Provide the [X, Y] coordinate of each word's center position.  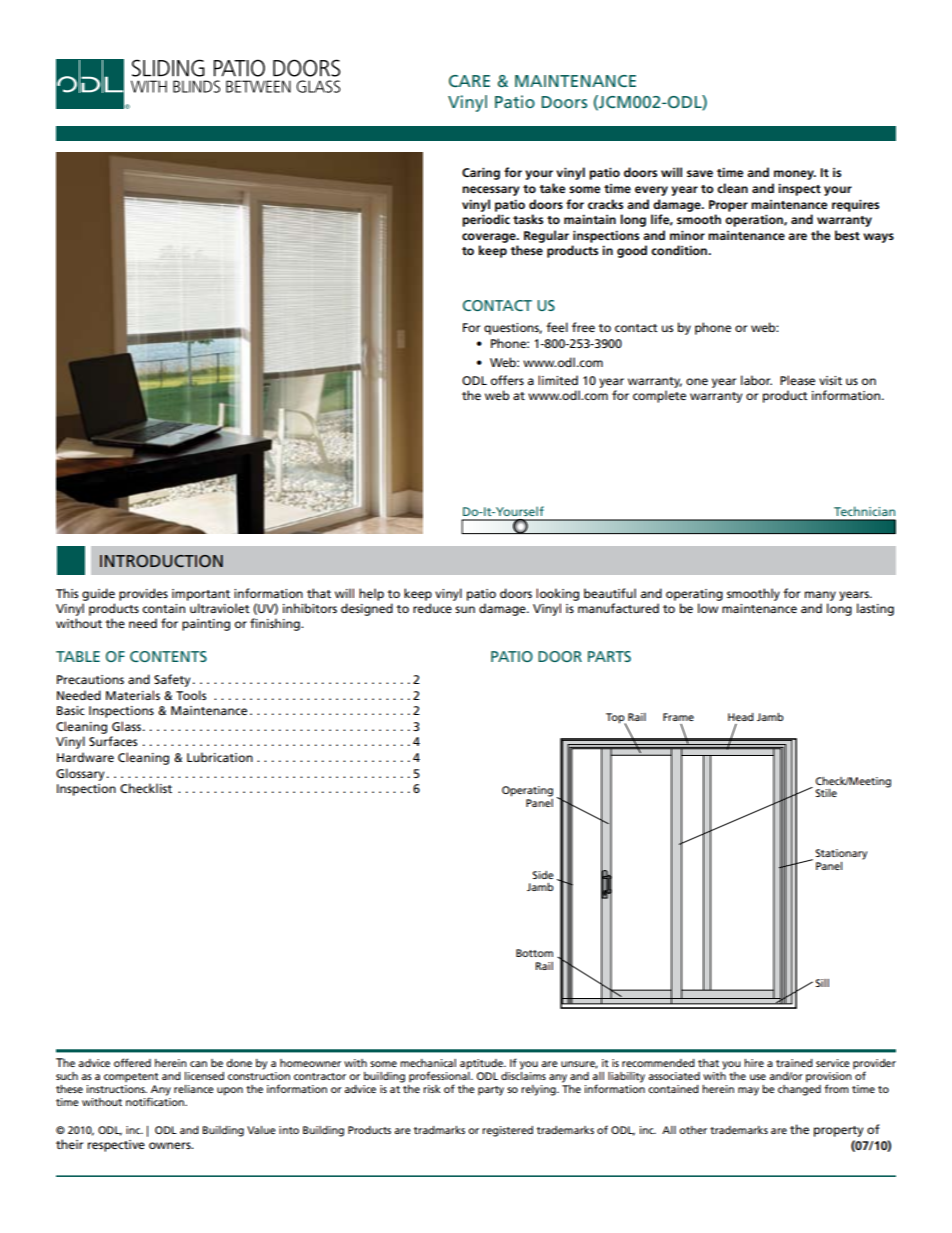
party [491, 1091]
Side [543, 875]
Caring [481, 174]
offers [507, 380]
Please [797, 380]
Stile [826, 793]
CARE [469, 81]
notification [156, 1101]
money [795, 175]
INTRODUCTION [161, 561]
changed [799, 1090]
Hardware [85, 757]
